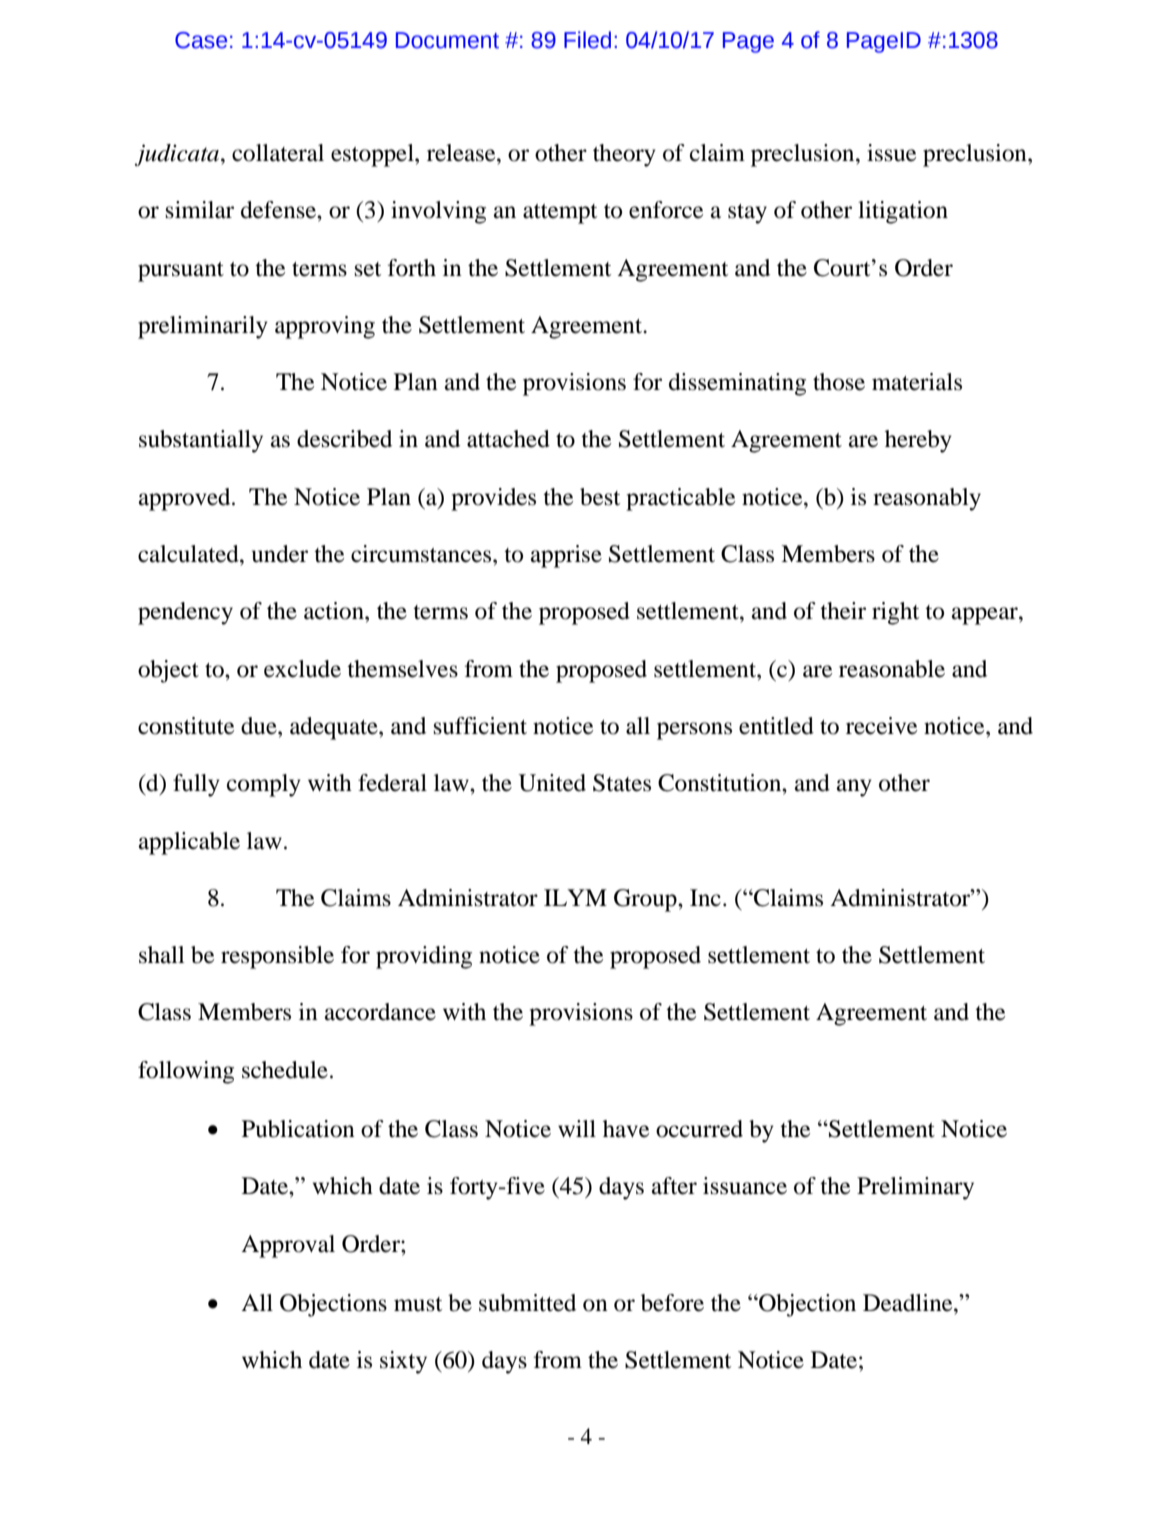 This document has width=1173, height=1518. I want to click on any, so click(854, 788).
